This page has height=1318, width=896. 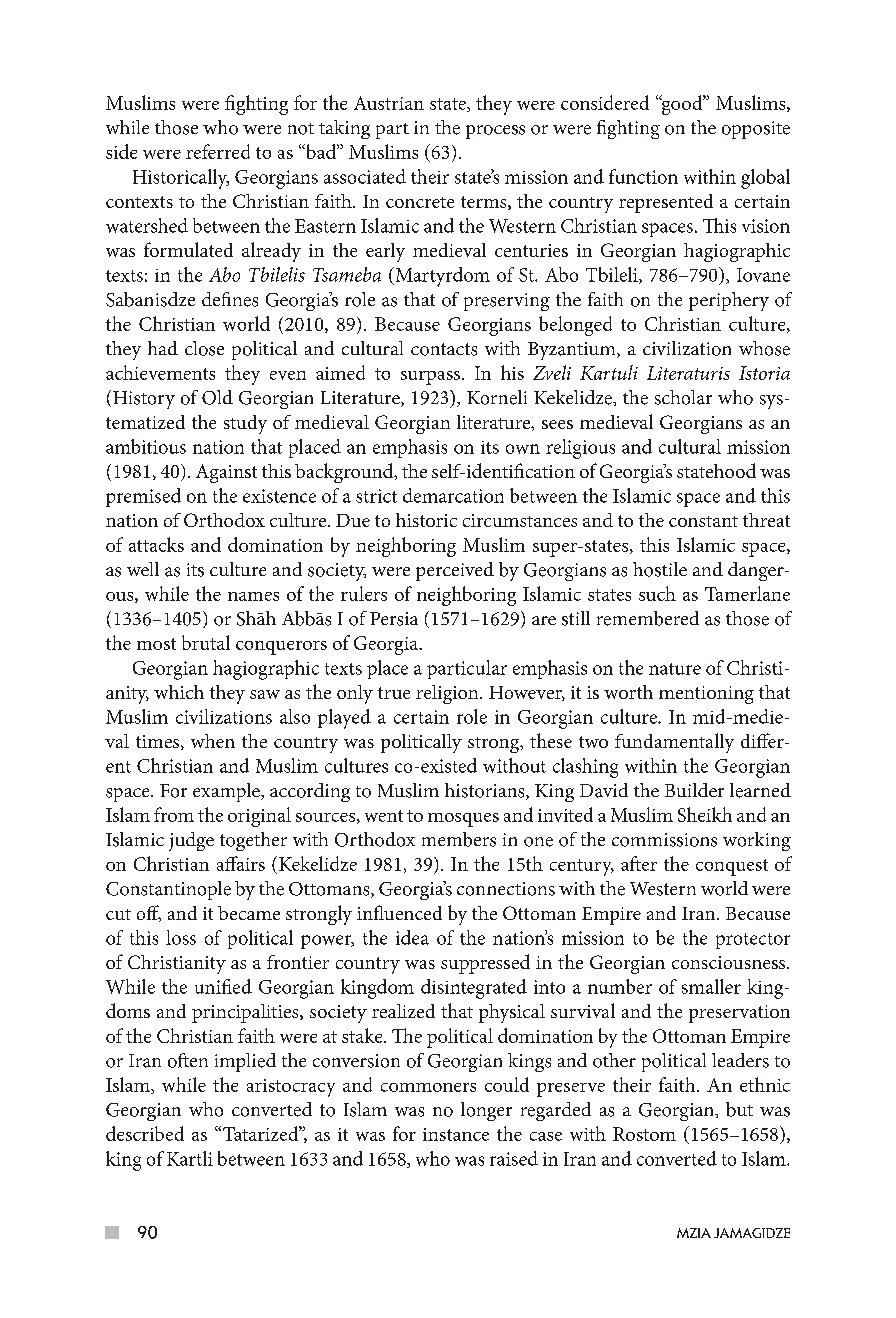 I want to click on opposite, so click(x=756, y=130).
